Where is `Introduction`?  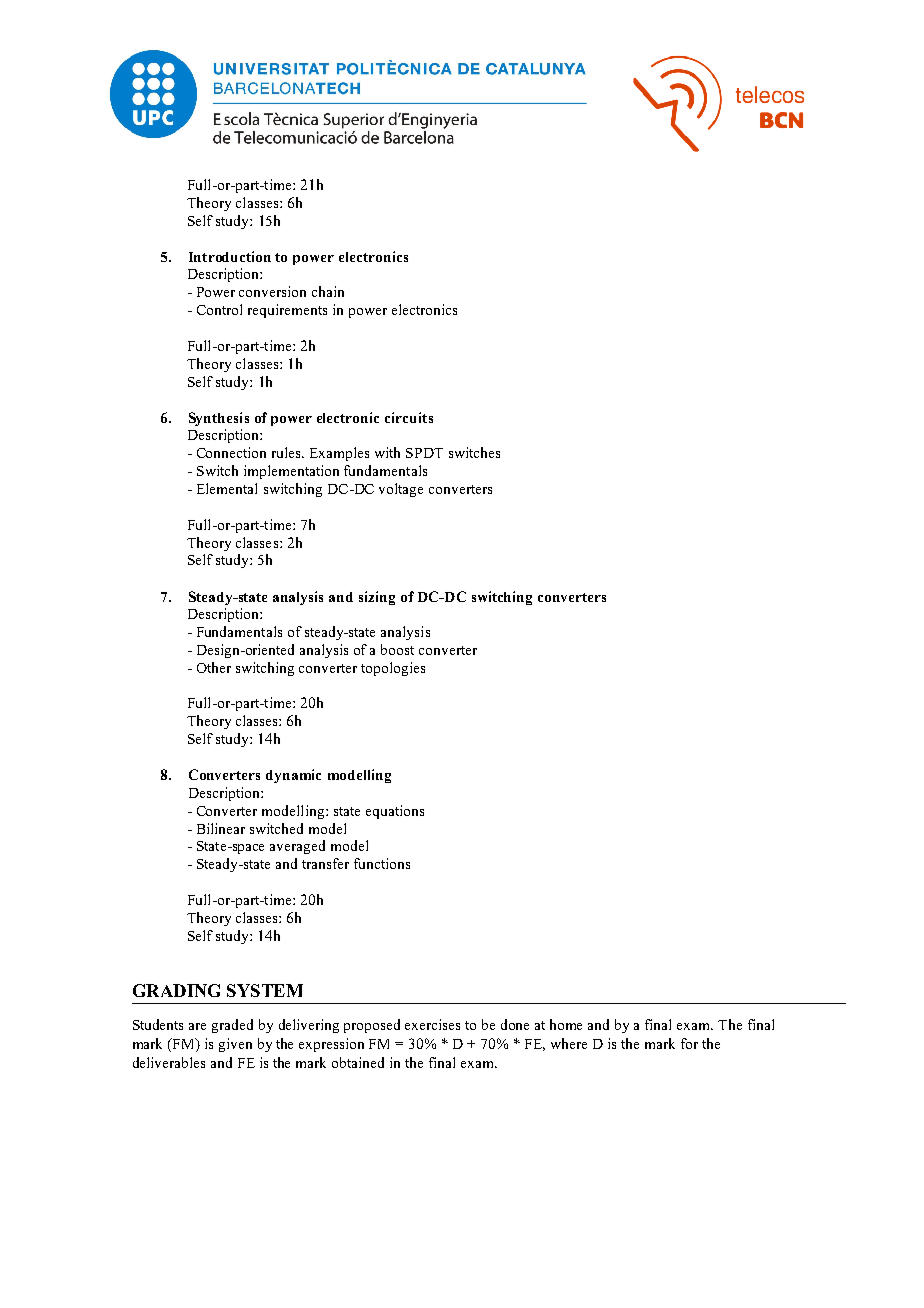 Introduction is located at coordinates (230, 256).
